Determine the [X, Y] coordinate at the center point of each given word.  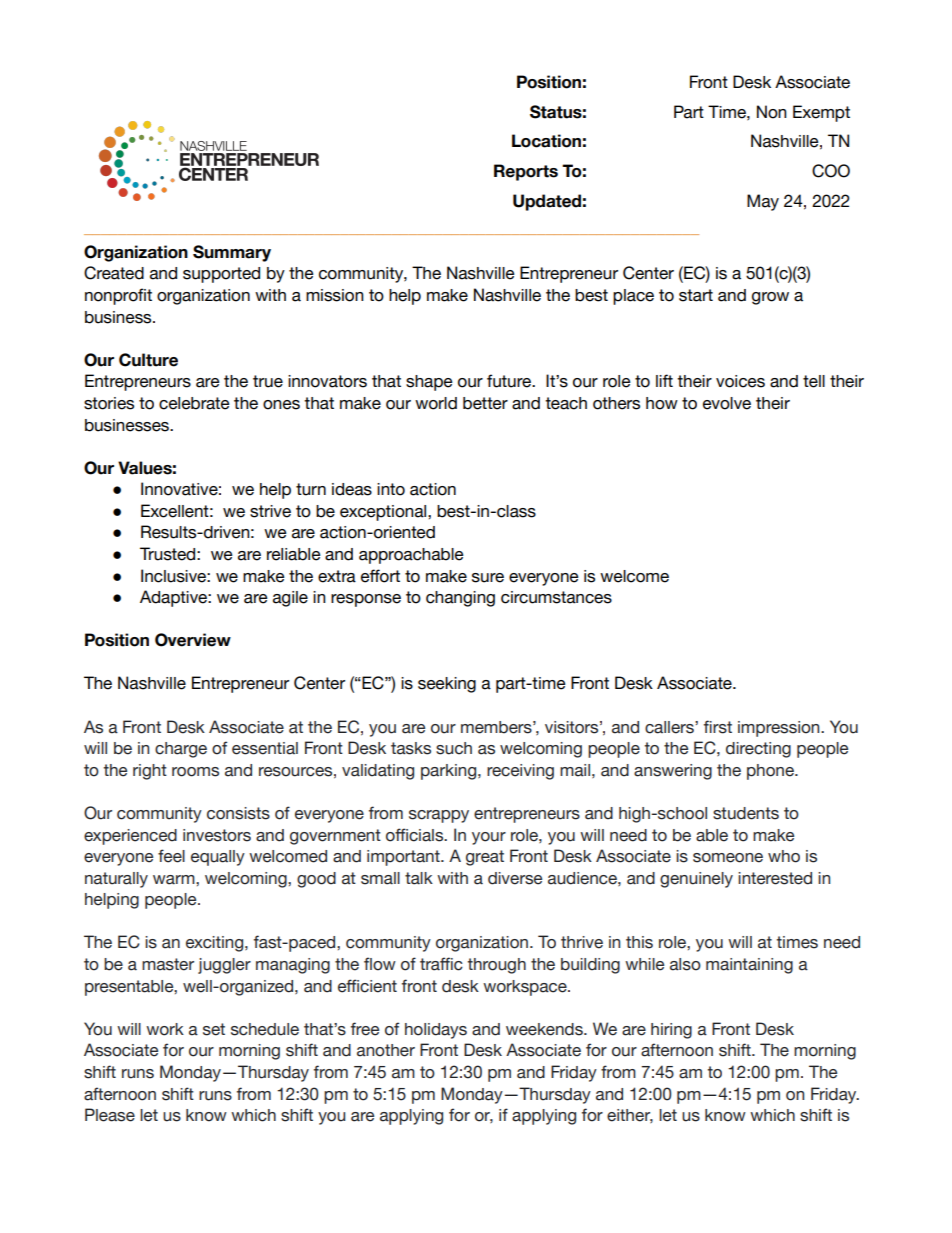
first [718, 727]
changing [460, 599]
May [763, 202]
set [214, 1029]
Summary [232, 253]
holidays [436, 1031]
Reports [526, 172]
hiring [671, 1031]
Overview [193, 640]
